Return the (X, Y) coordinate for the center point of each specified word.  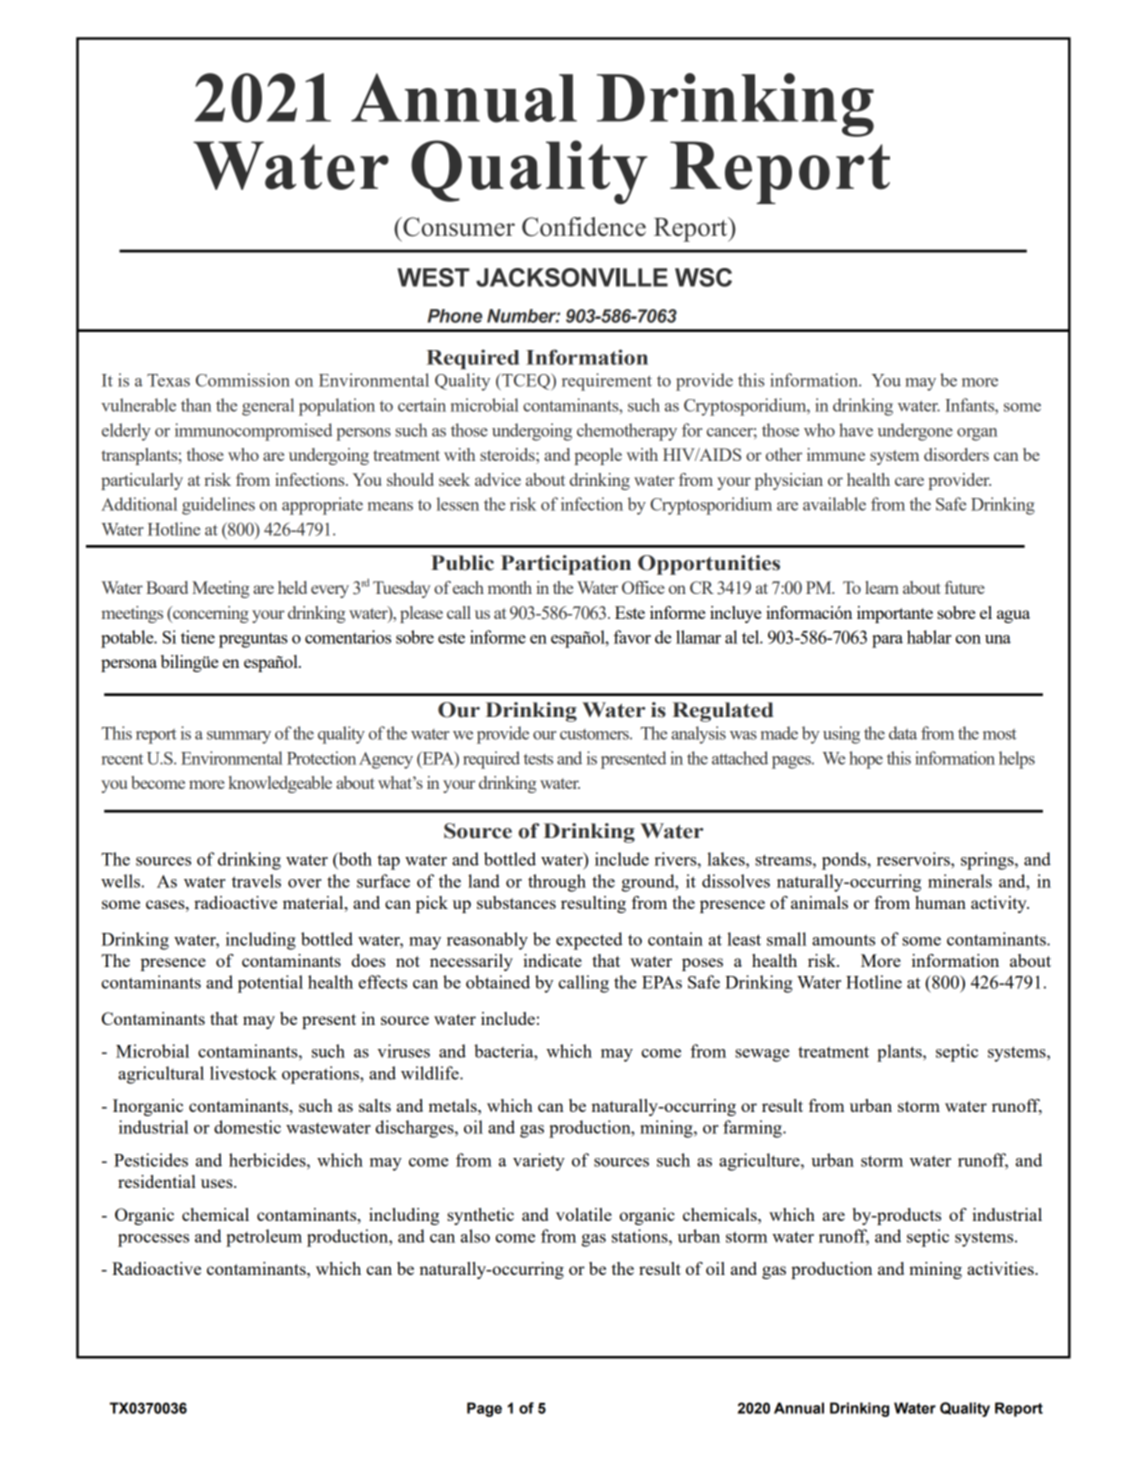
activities (1001, 1268)
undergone (915, 432)
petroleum (264, 1238)
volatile (584, 1214)
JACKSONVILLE (572, 277)
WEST (433, 277)
